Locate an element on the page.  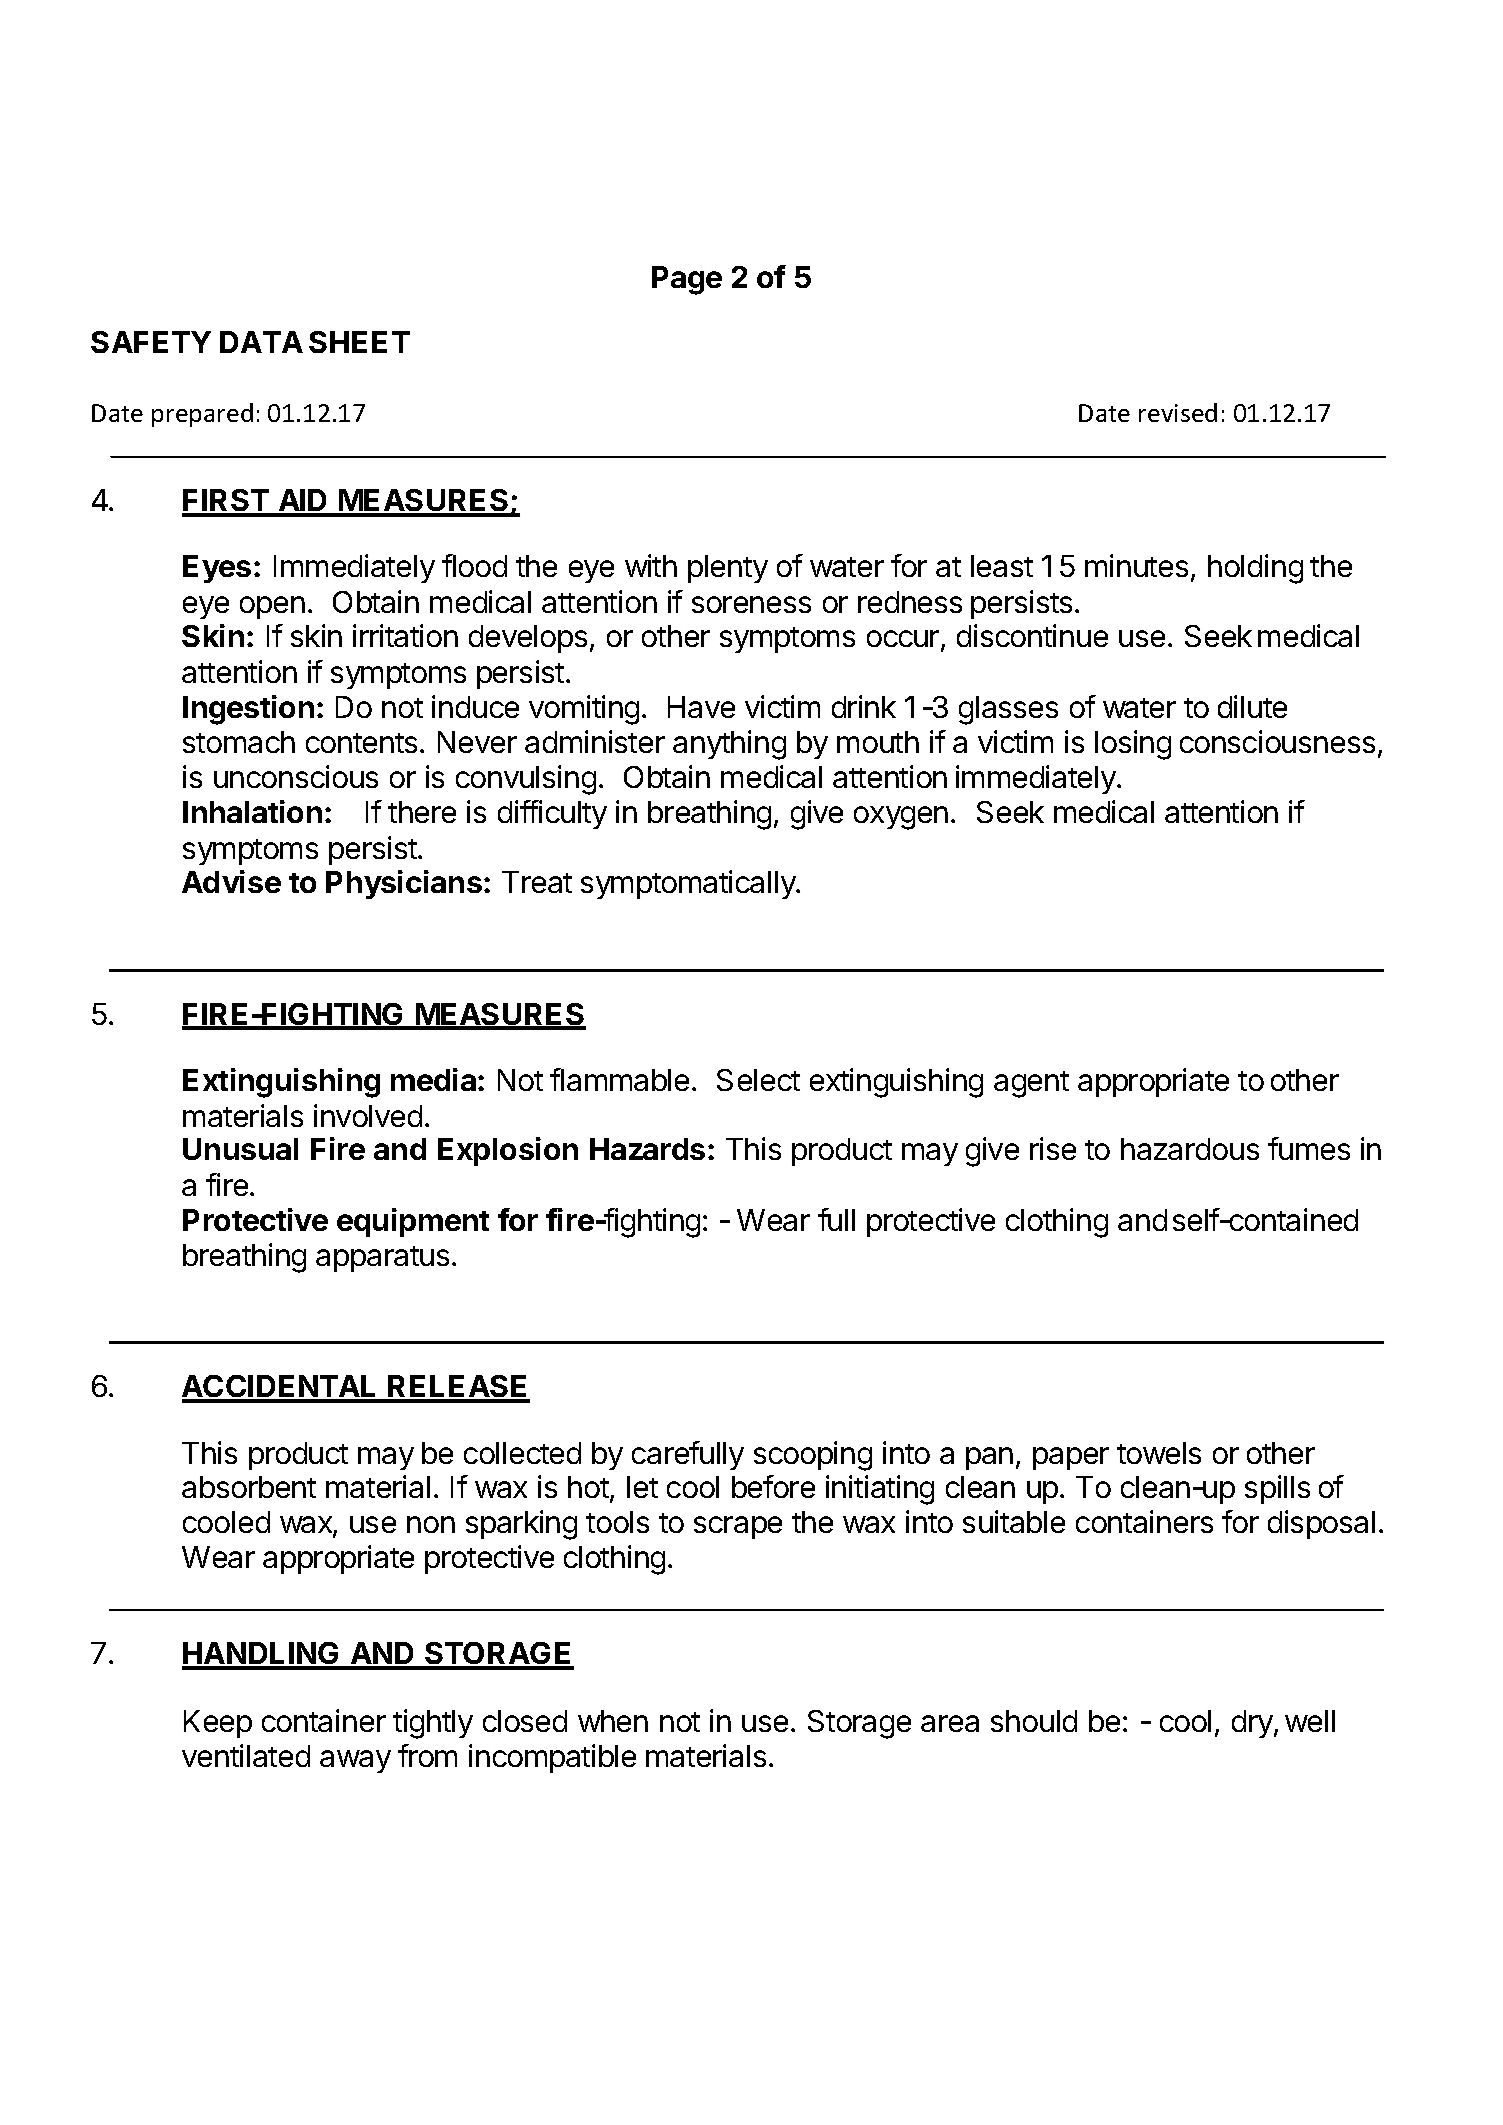
agent is located at coordinates (1031, 1084).
